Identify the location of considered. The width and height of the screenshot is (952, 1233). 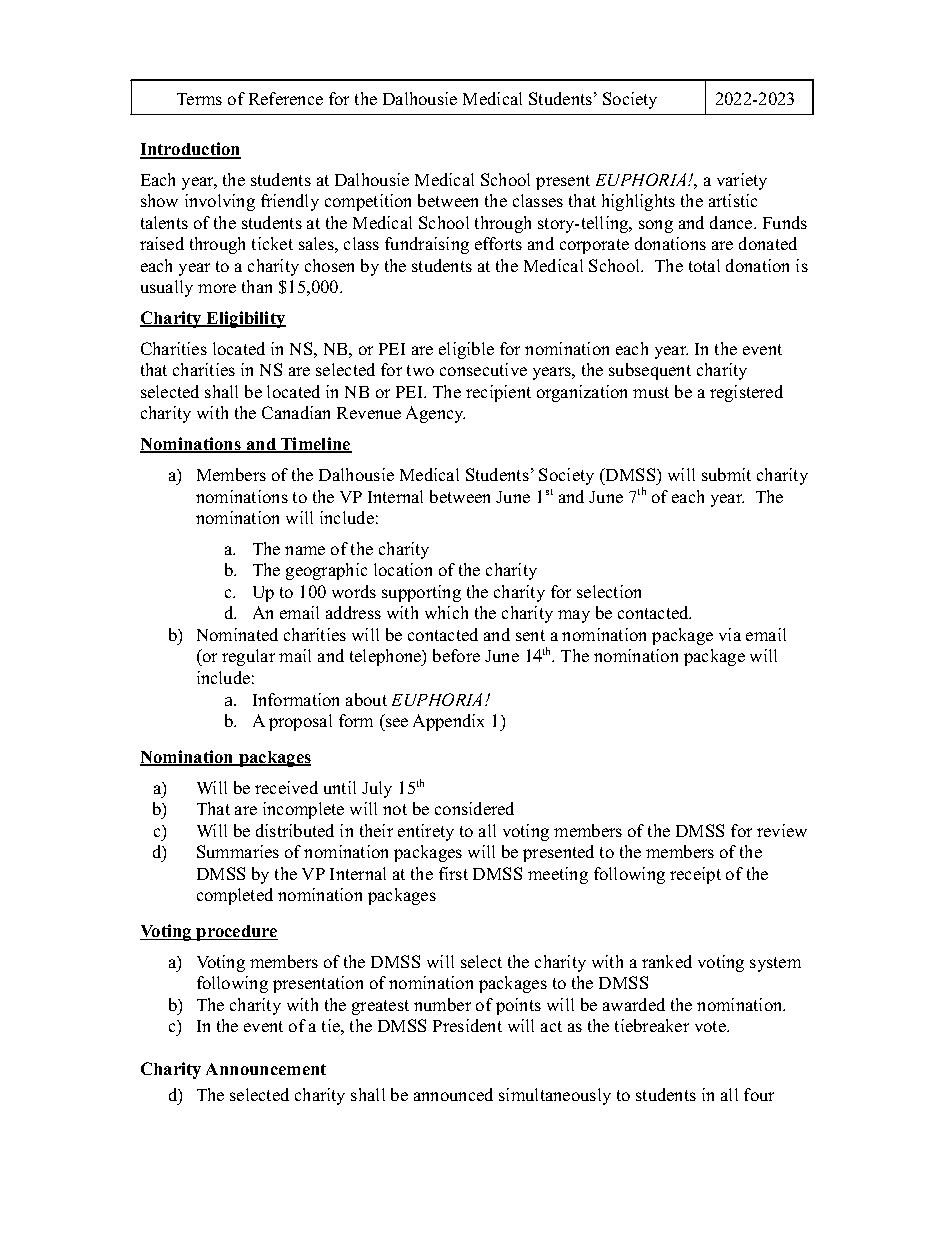
(474, 808).
